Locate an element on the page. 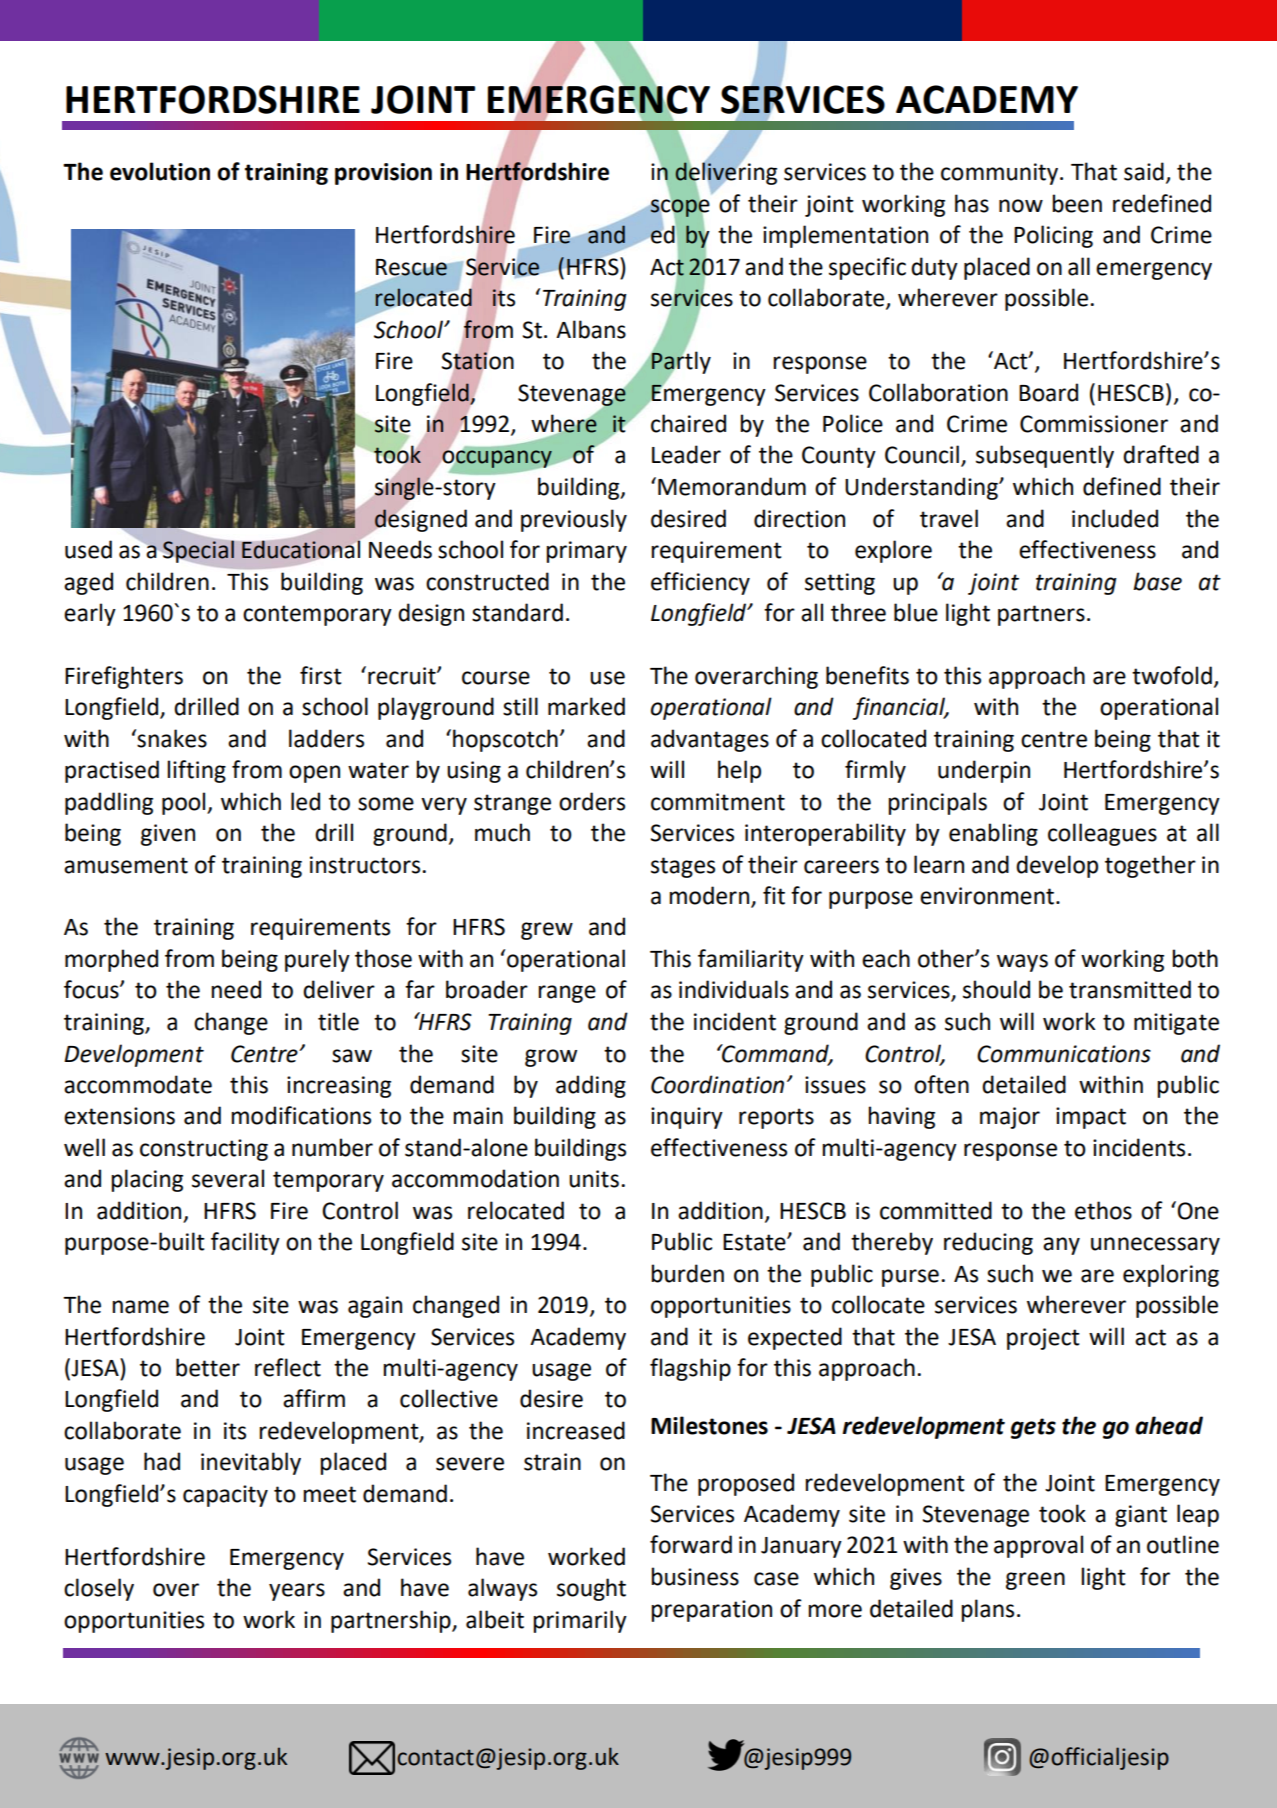 Image resolution: width=1277 pixels, height=1808 pixels. environment is located at coordinates (988, 896).
